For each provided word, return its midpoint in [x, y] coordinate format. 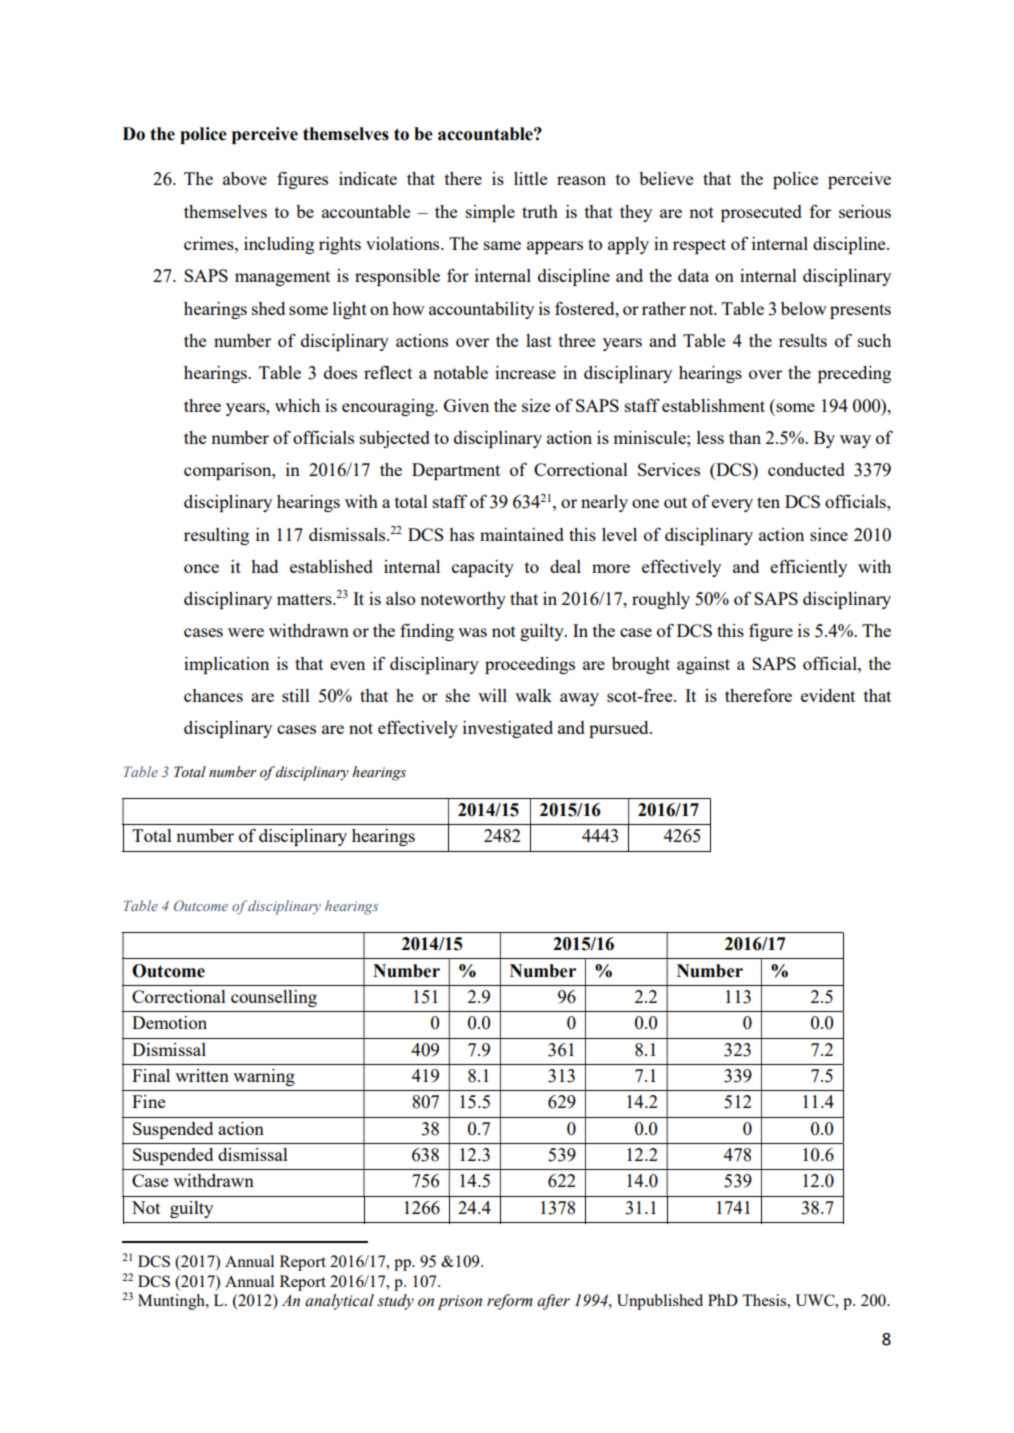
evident [828, 695]
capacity [483, 568]
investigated [508, 729]
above [245, 178]
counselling [274, 998]
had [264, 566]
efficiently [808, 568]
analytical [339, 1302]
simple [490, 213]
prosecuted [761, 213]
